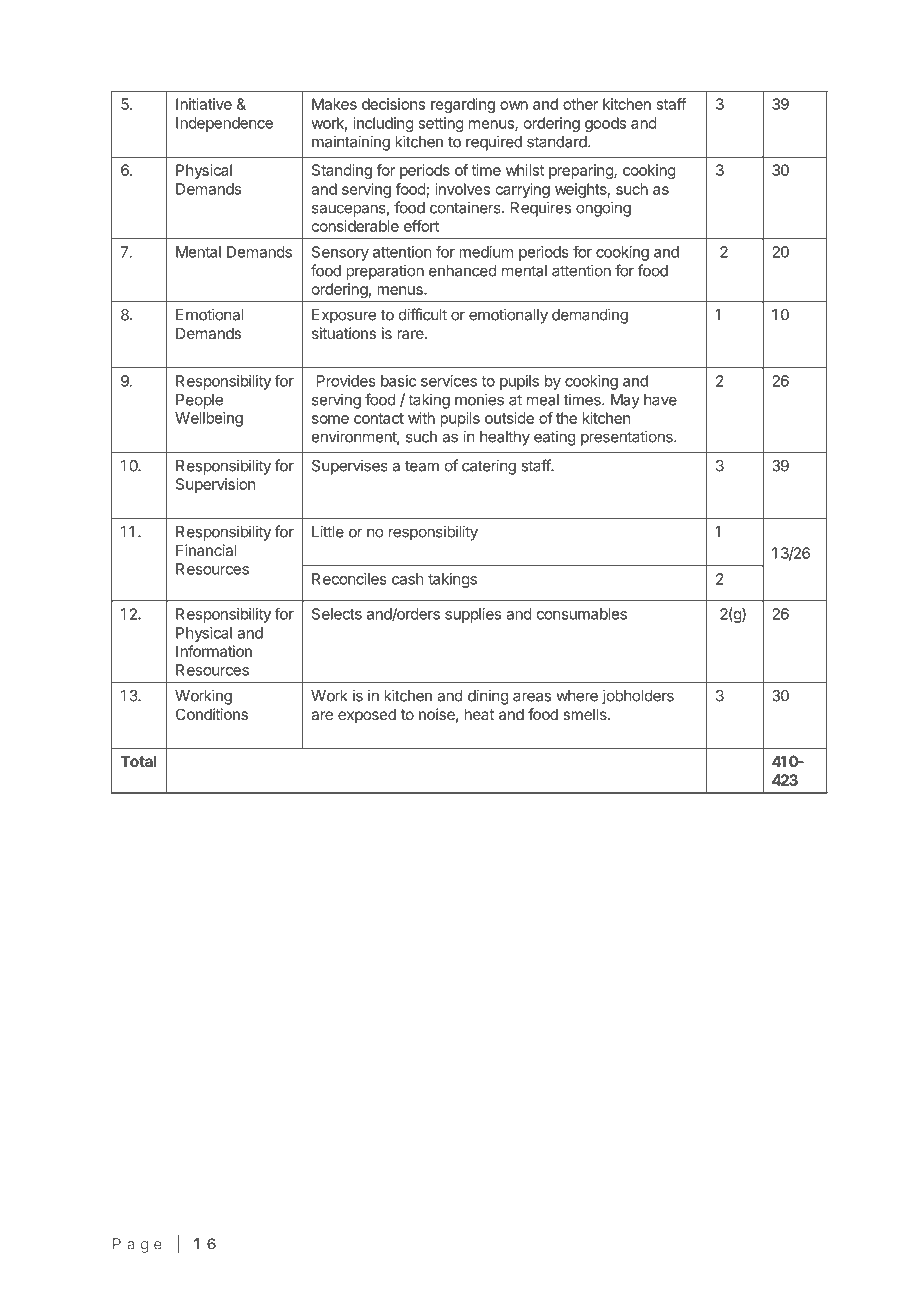 The width and height of the screenshot is (924, 1308). What do you see at coordinates (199, 401) in the screenshot?
I see `People` at bounding box center [199, 401].
